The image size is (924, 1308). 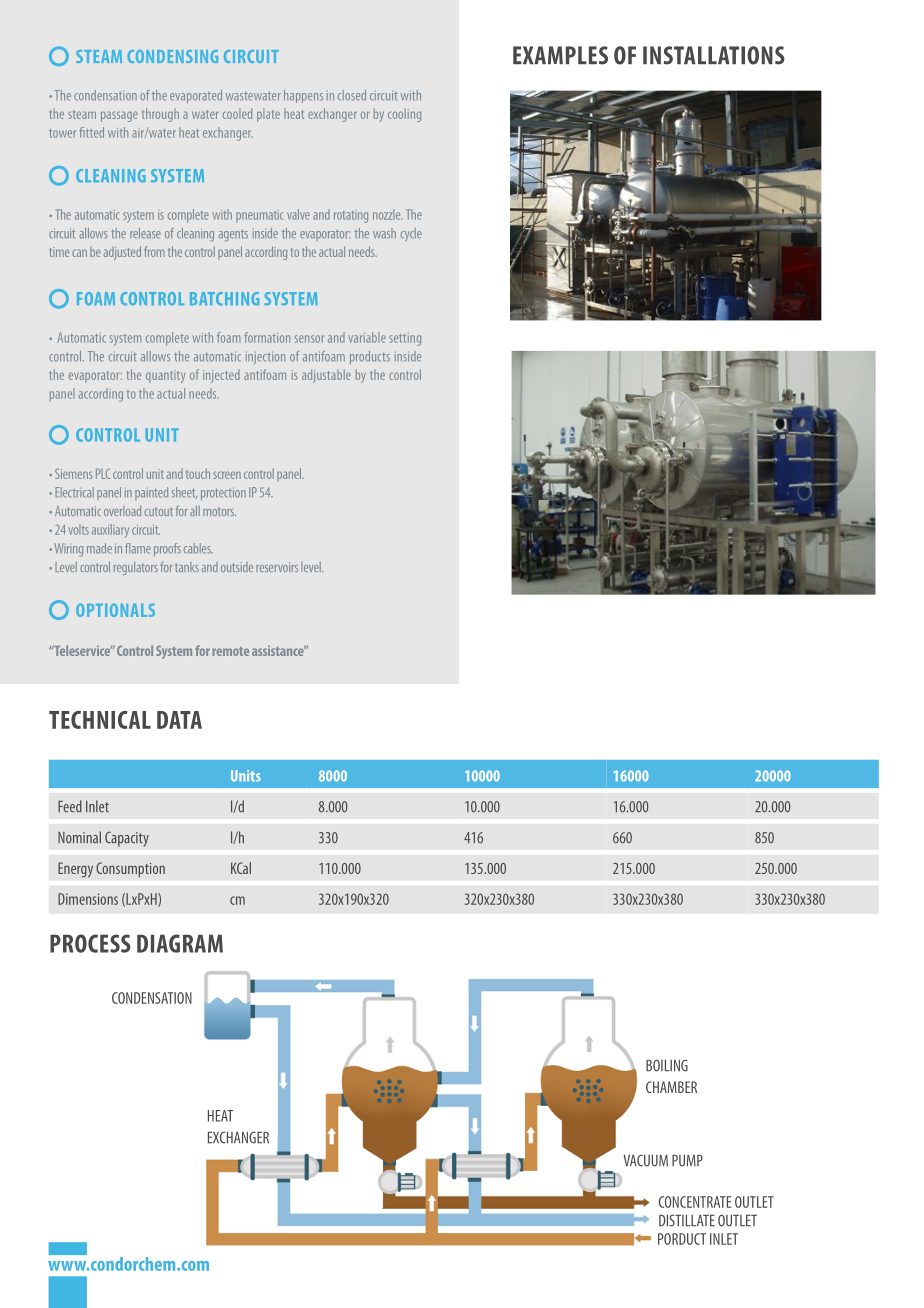 What do you see at coordinates (667, 1065) in the document?
I see `BOILING` at bounding box center [667, 1065].
